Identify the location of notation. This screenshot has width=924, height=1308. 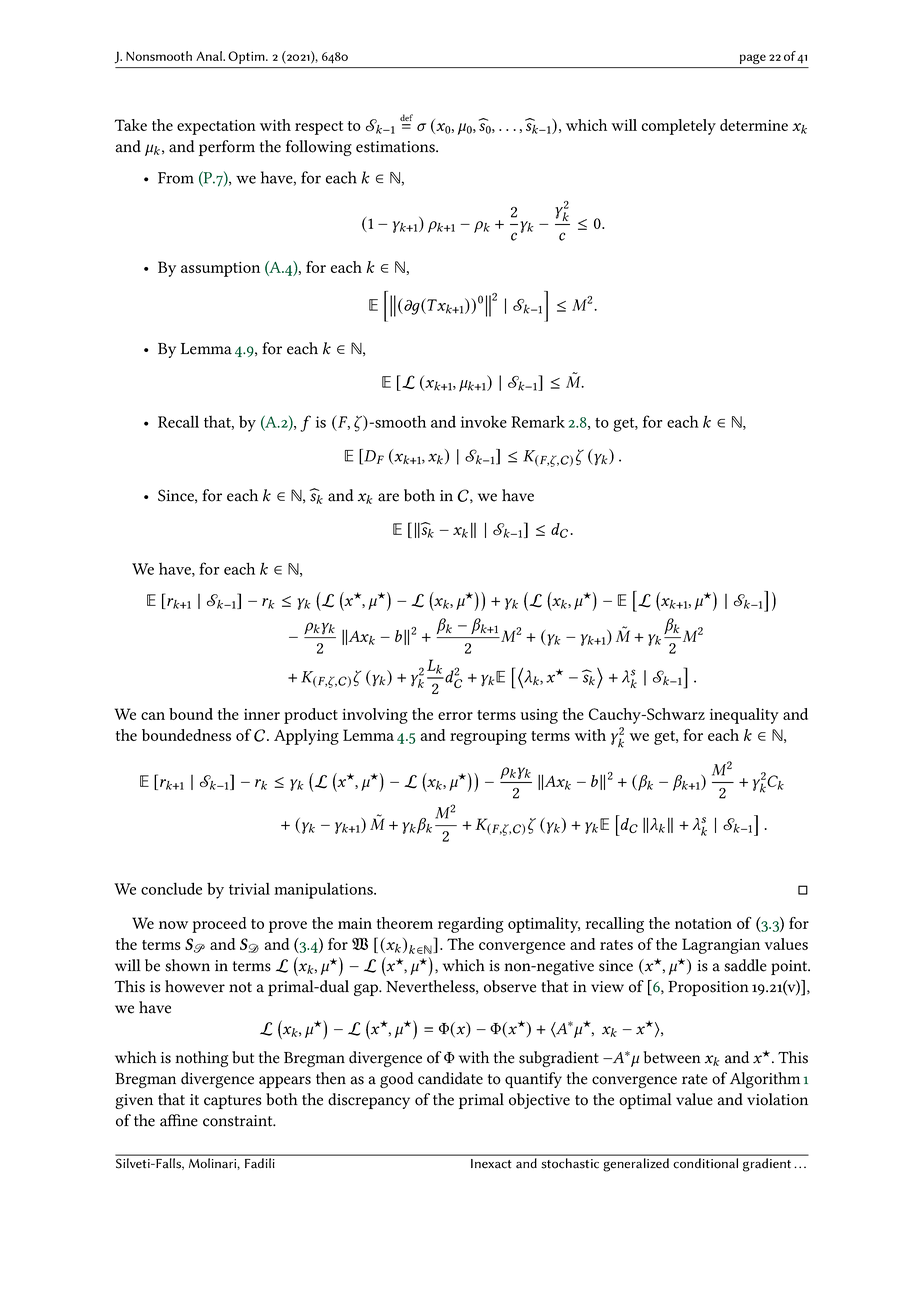
(703, 923).
